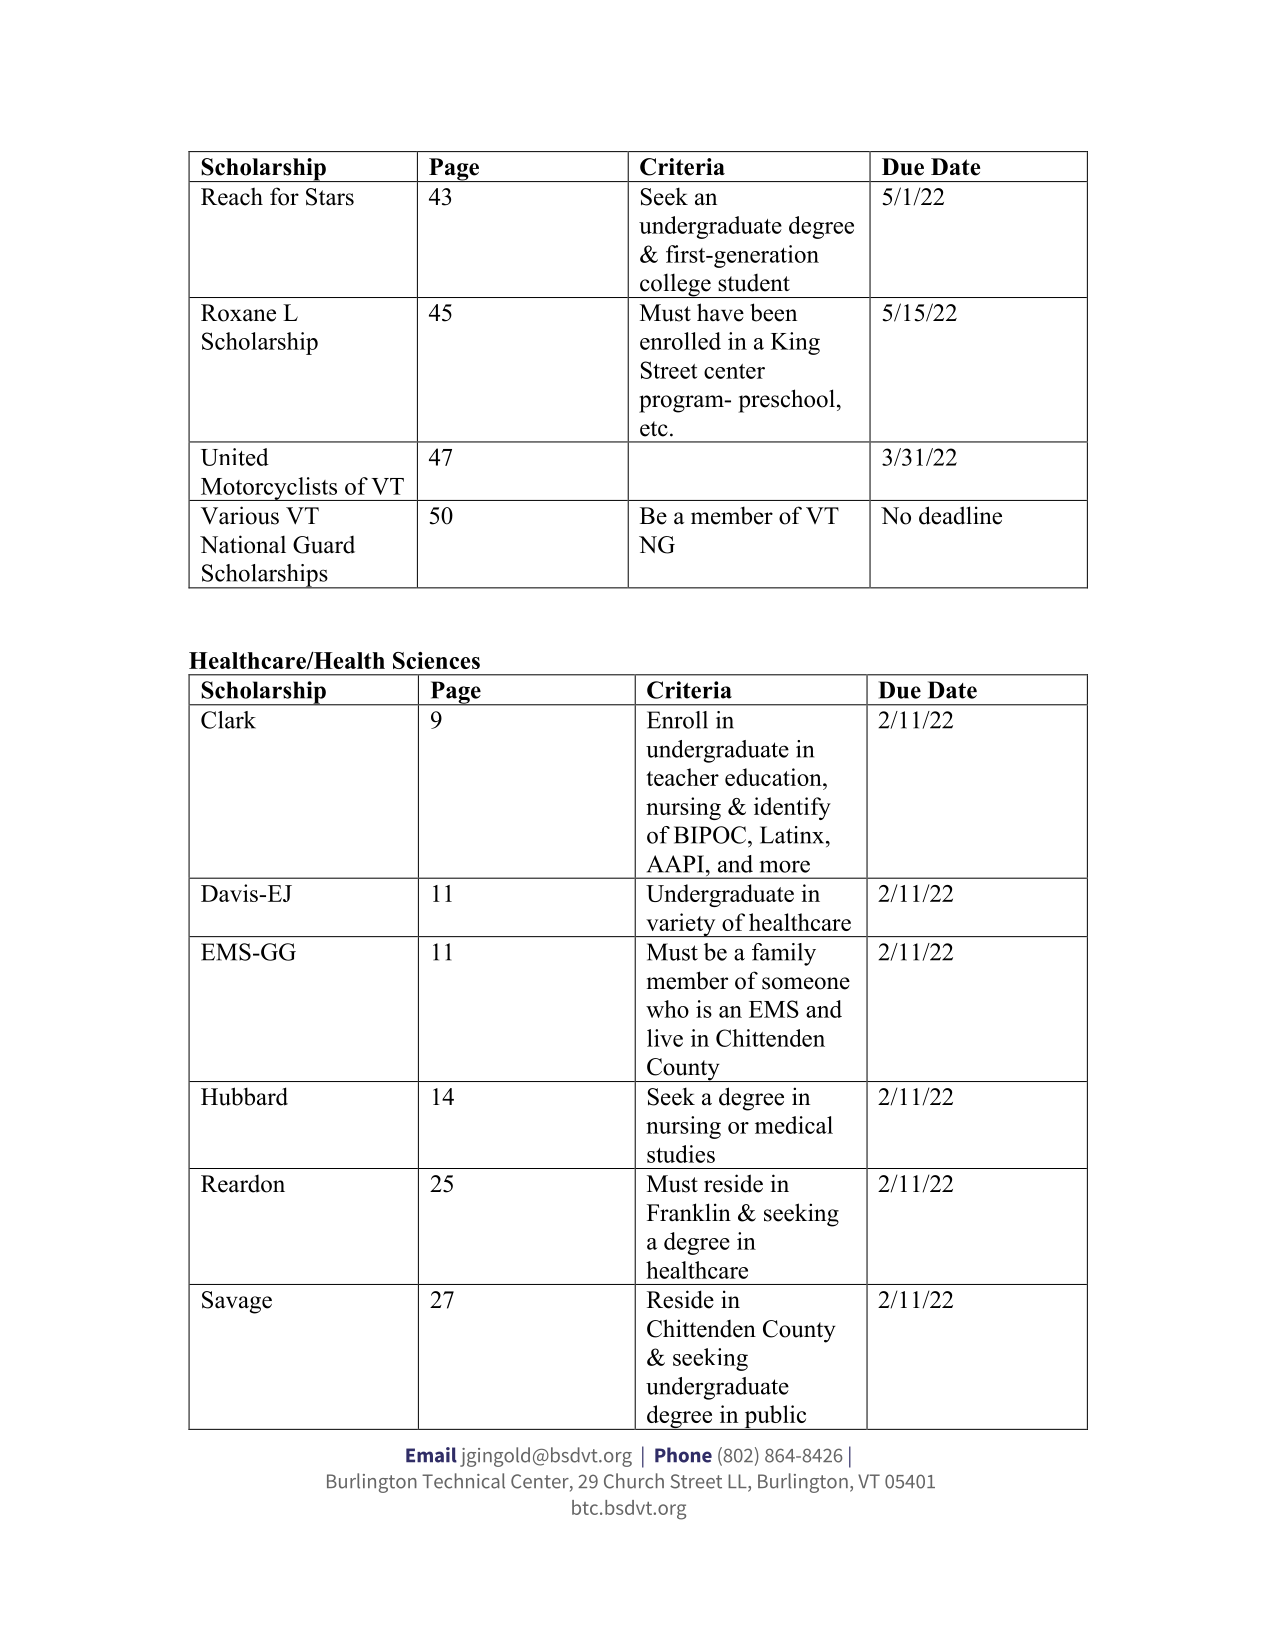  Describe the element at coordinates (754, 283) in the document. I see `student` at that location.
